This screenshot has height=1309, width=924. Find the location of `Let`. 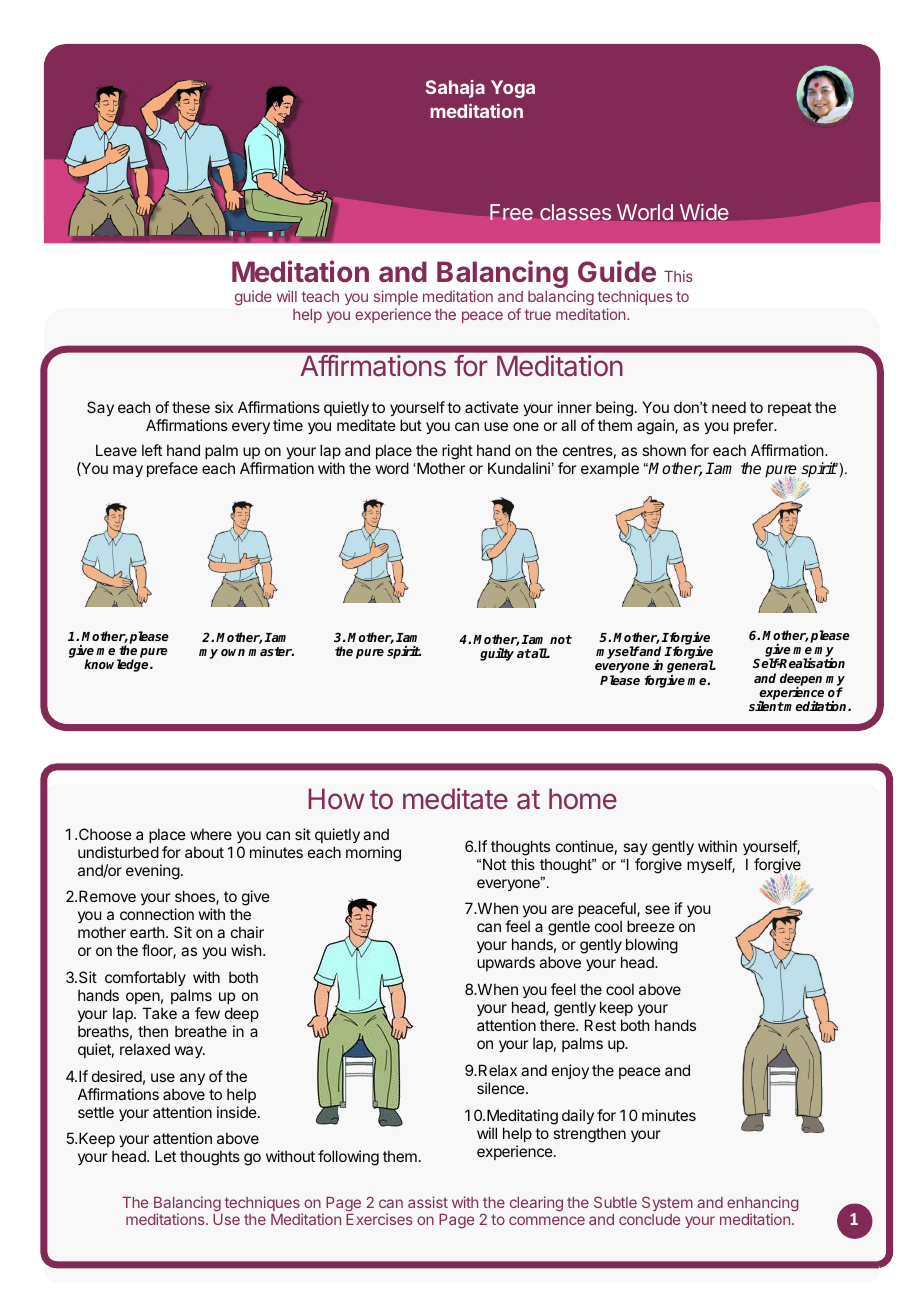

Let is located at coordinates (165, 1156).
